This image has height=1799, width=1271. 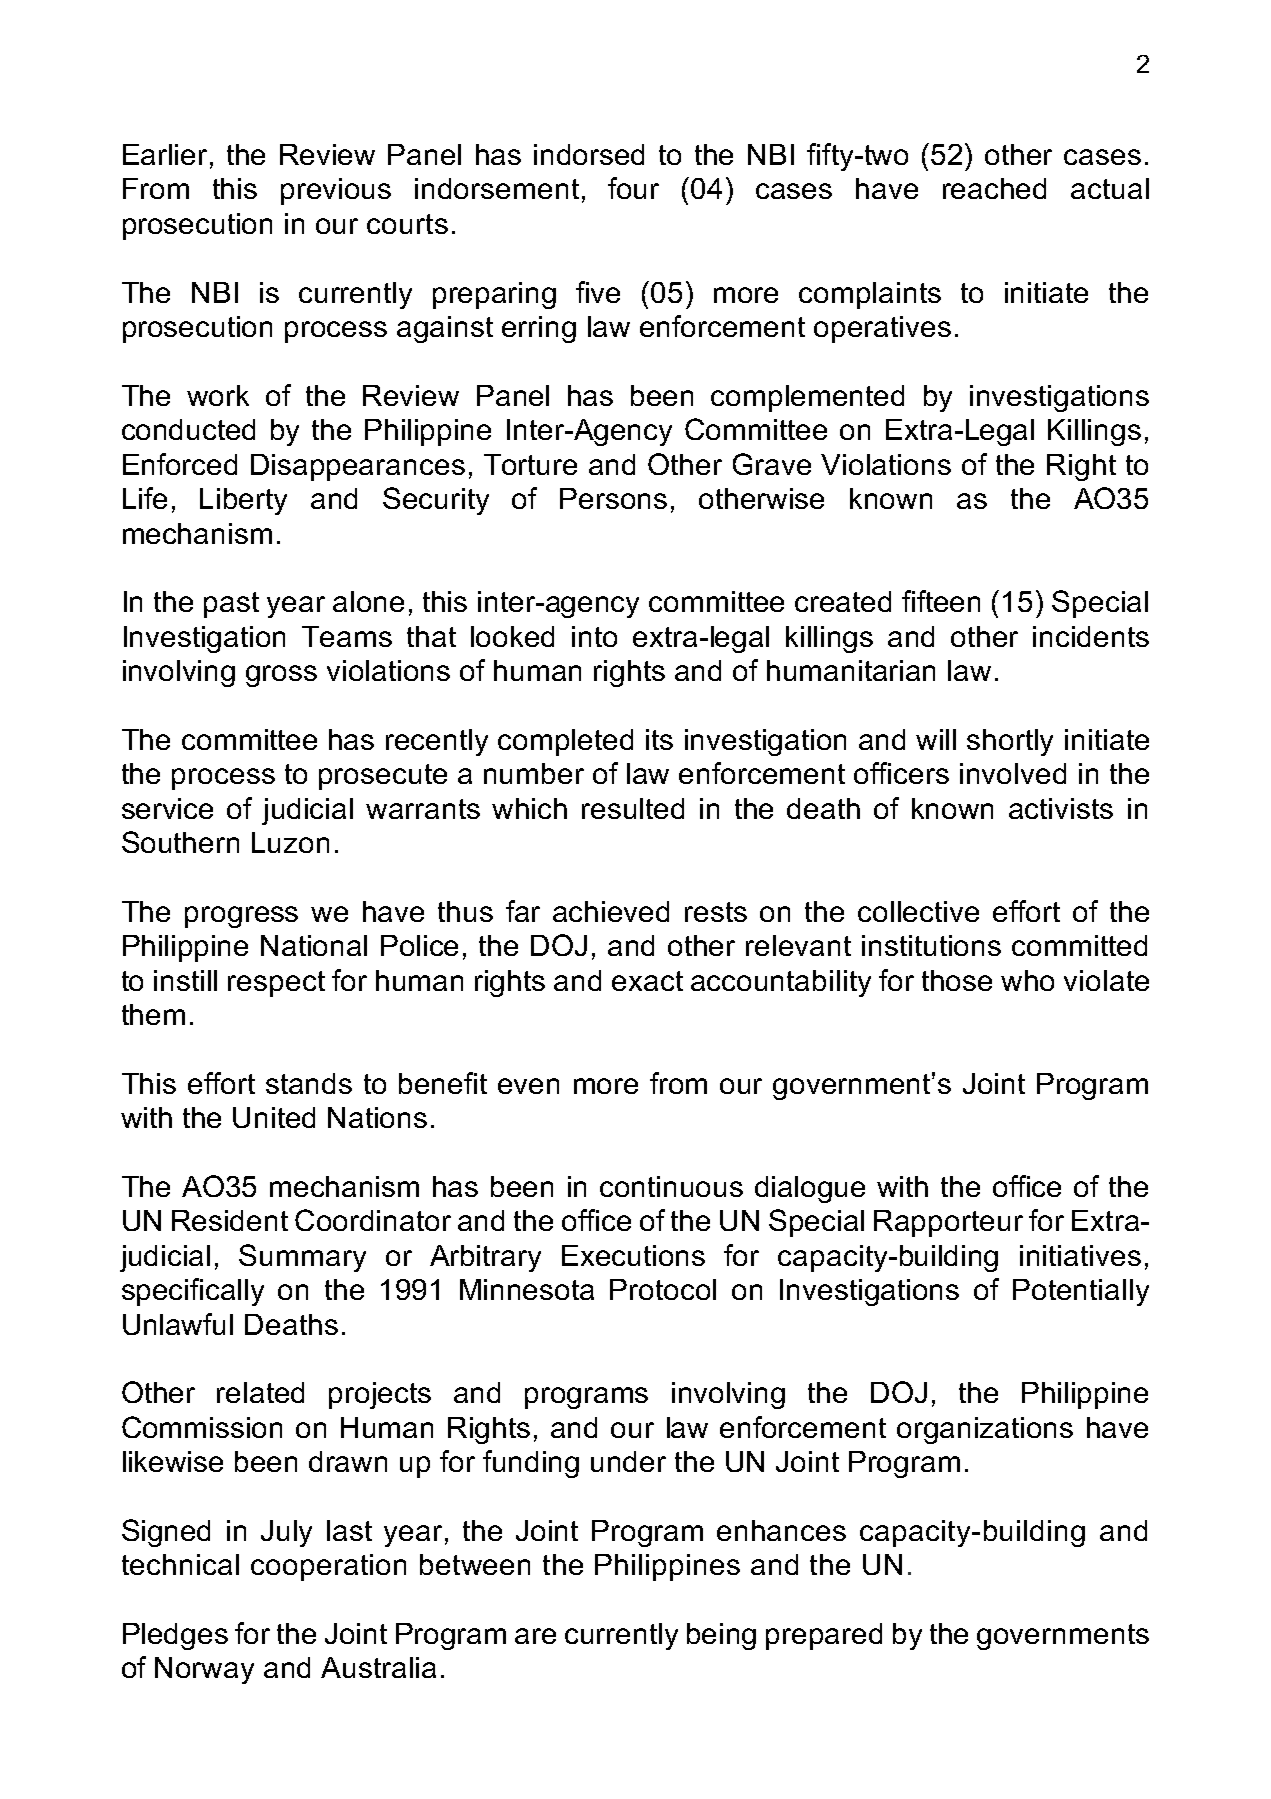 What do you see at coordinates (633, 188) in the image?
I see `four` at bounding box center [633, 188].
